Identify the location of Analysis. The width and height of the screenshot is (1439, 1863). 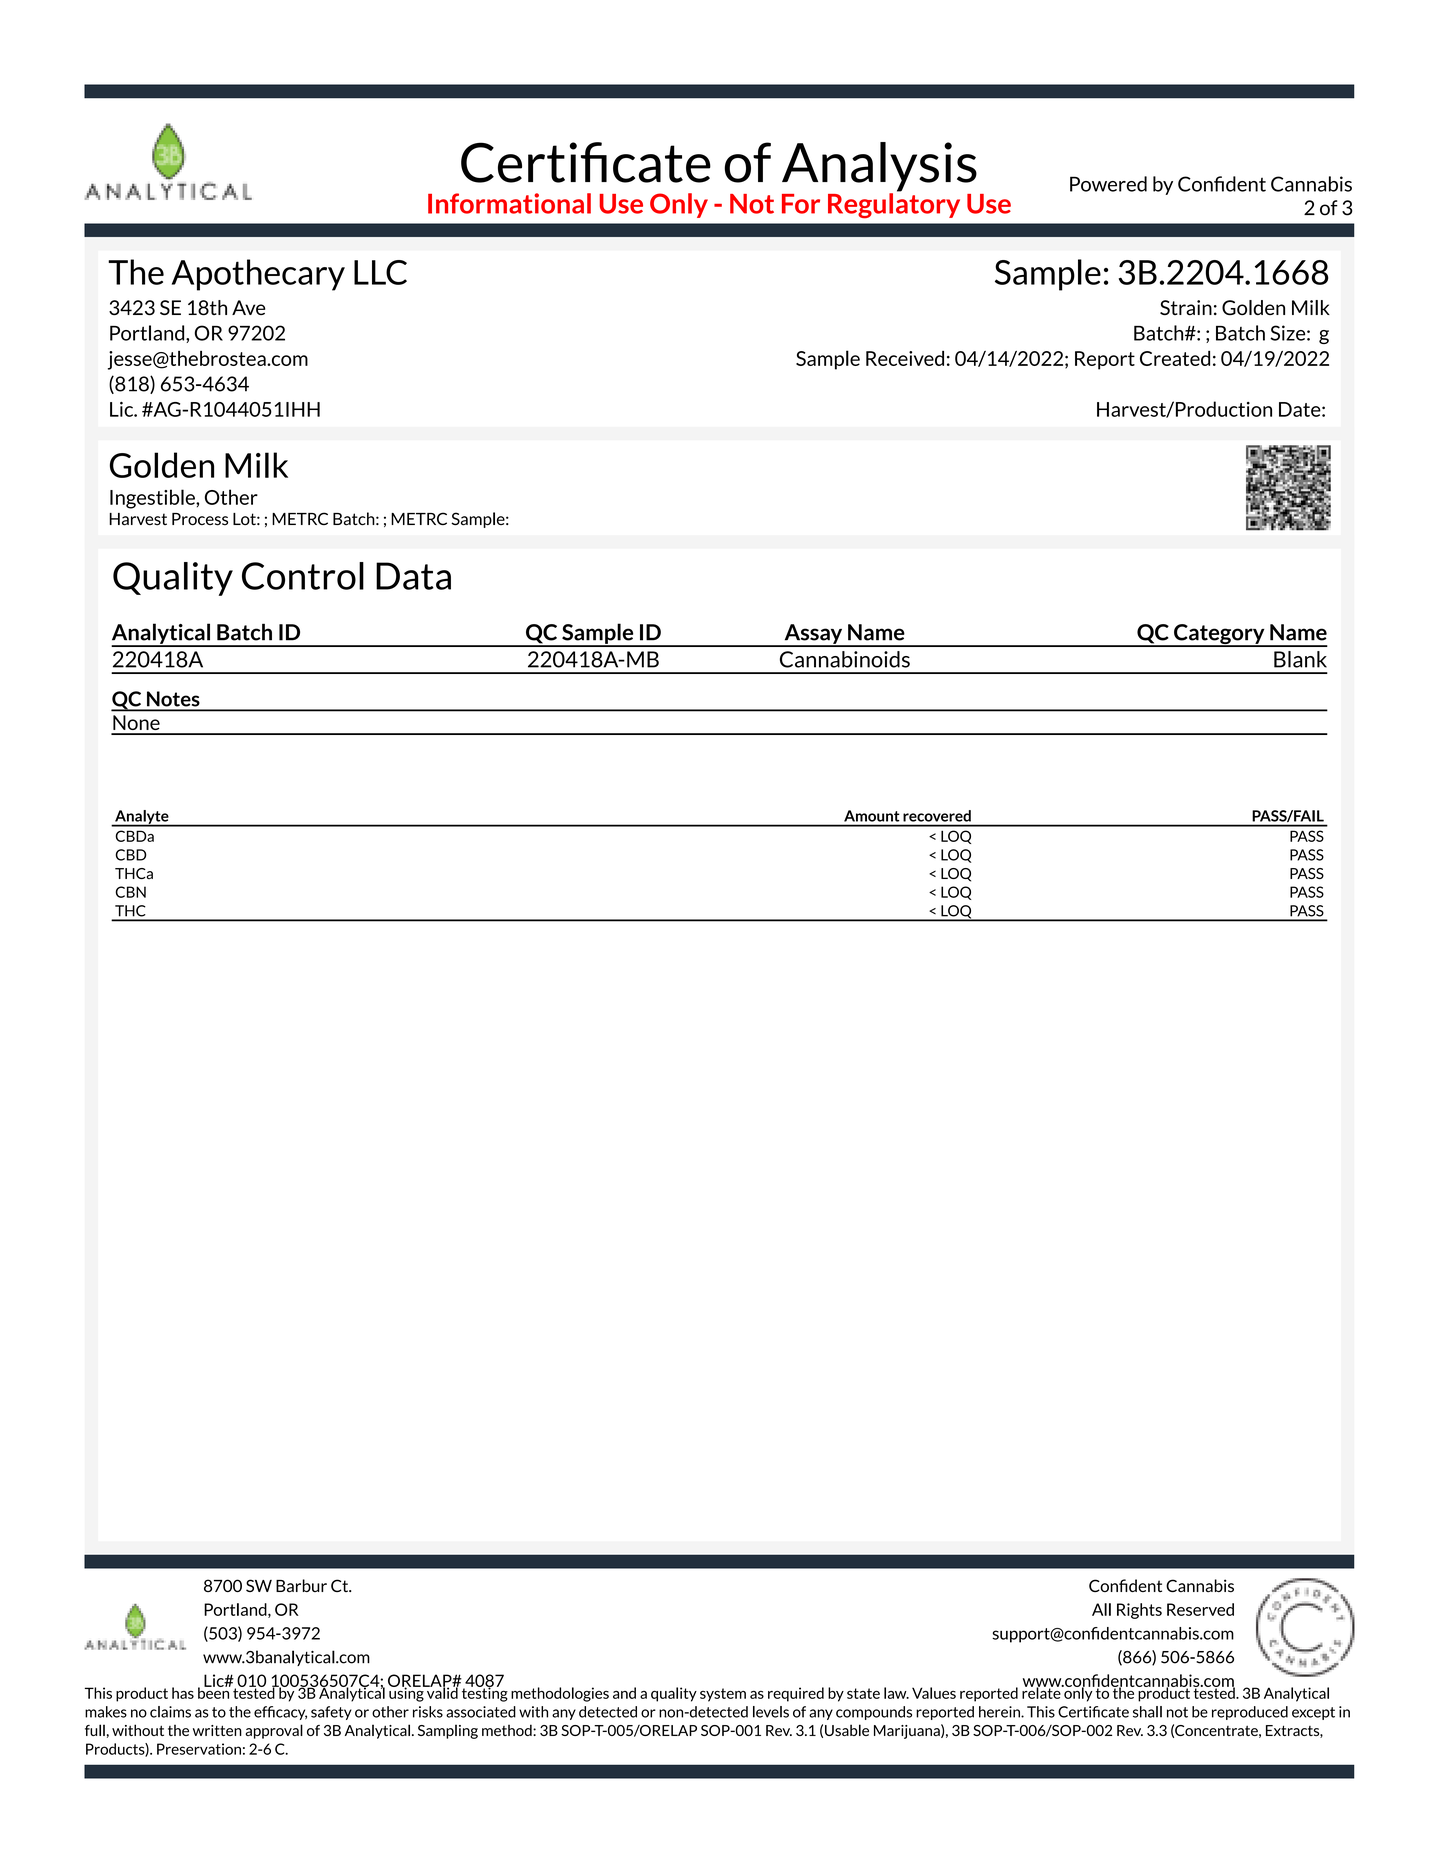
(879, 168).
